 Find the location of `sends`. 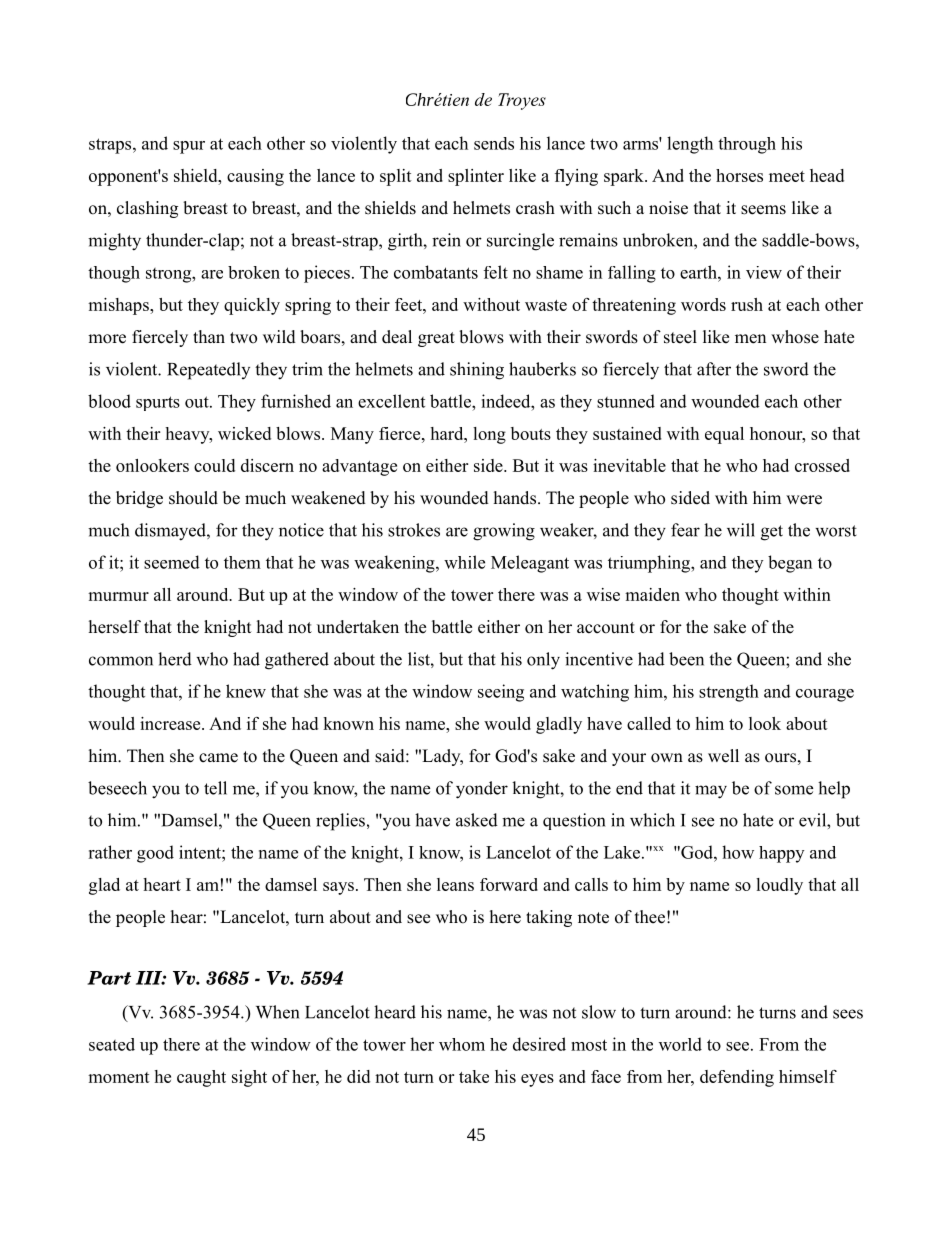

sends is located at coordinates (494, 143).
